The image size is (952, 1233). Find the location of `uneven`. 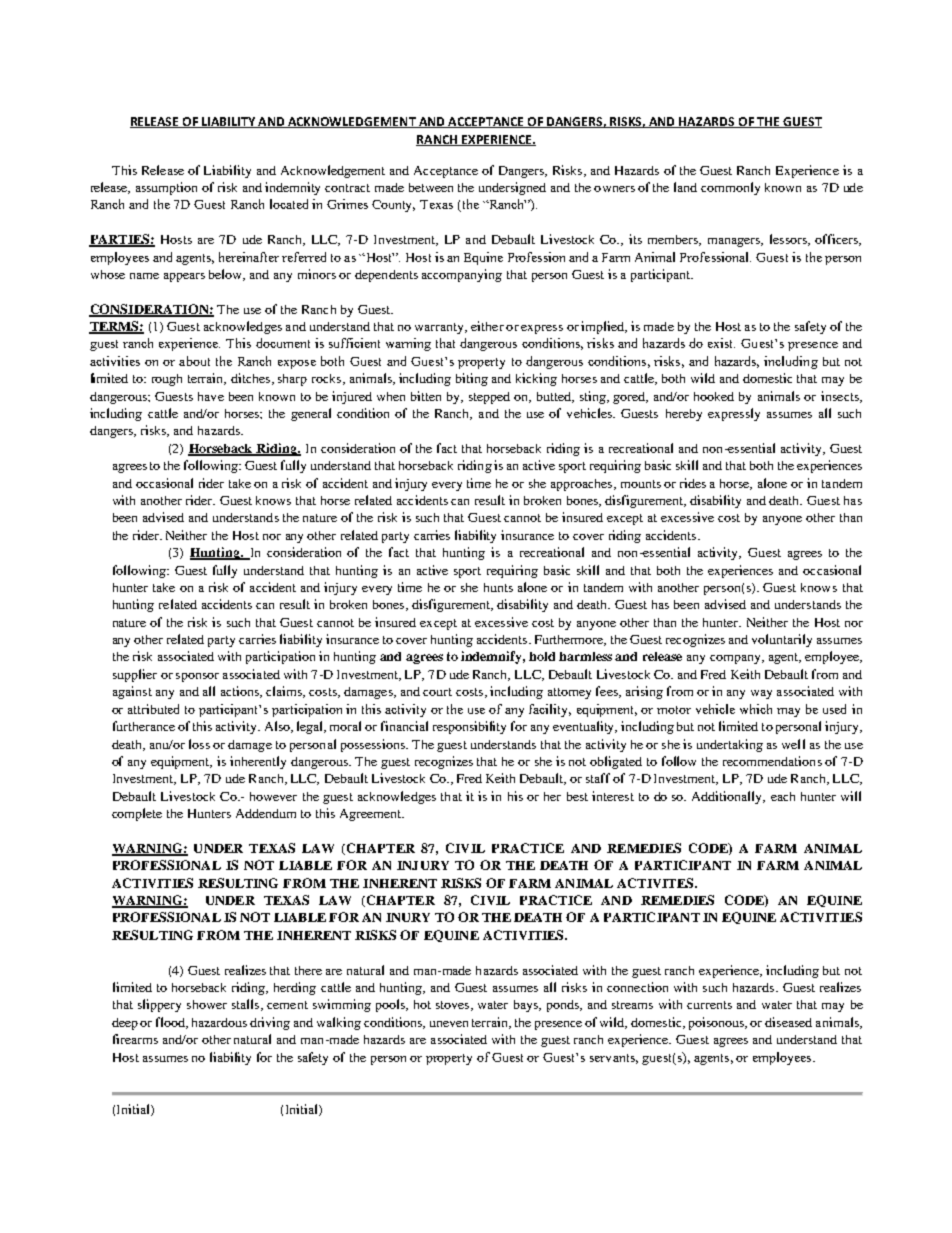

uneven is located at coordinates (449, 1024).
